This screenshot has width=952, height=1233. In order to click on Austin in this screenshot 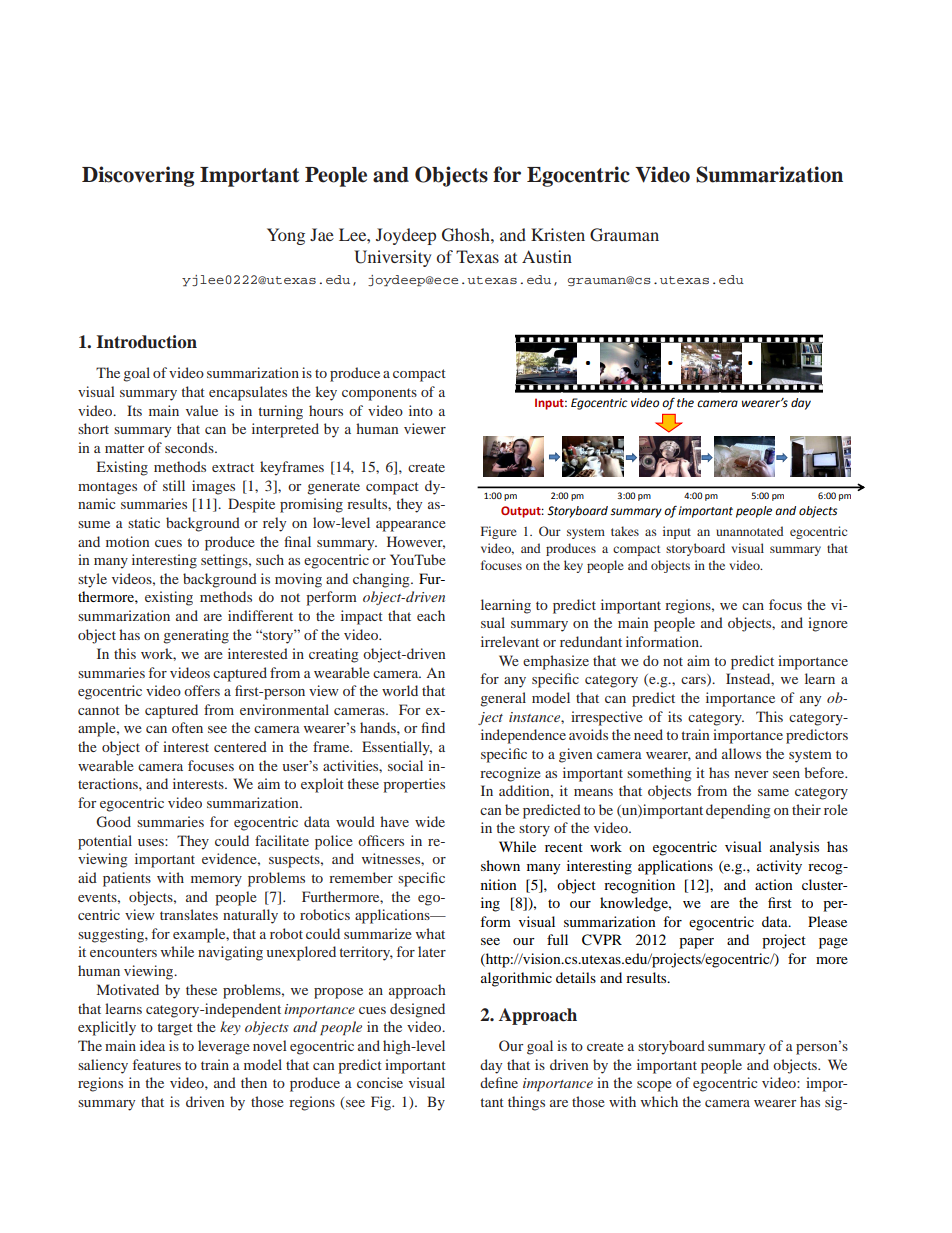, I will do `click(547, 256)`.
